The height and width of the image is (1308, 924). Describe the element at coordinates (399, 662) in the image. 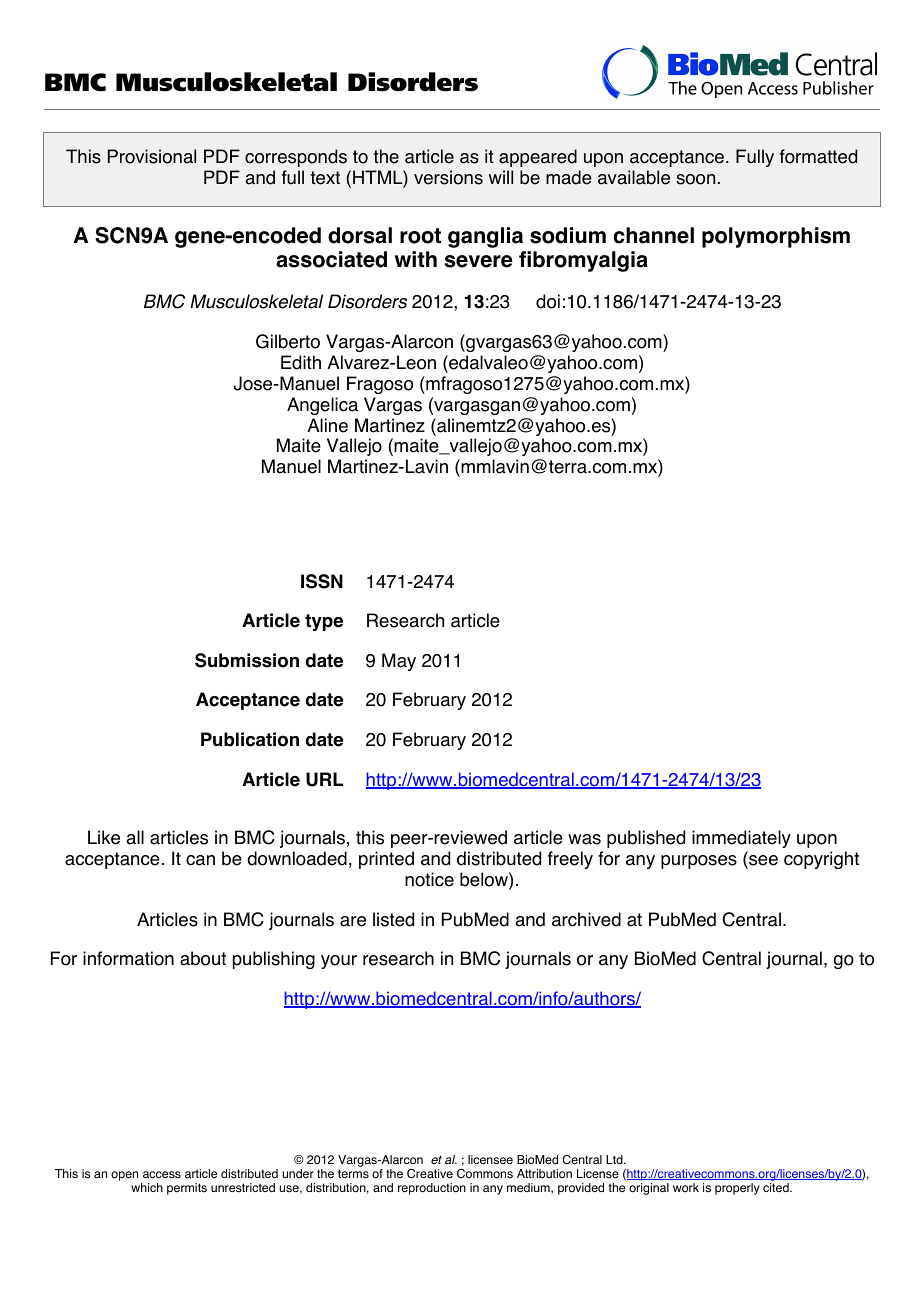

I see `May` at that location.
